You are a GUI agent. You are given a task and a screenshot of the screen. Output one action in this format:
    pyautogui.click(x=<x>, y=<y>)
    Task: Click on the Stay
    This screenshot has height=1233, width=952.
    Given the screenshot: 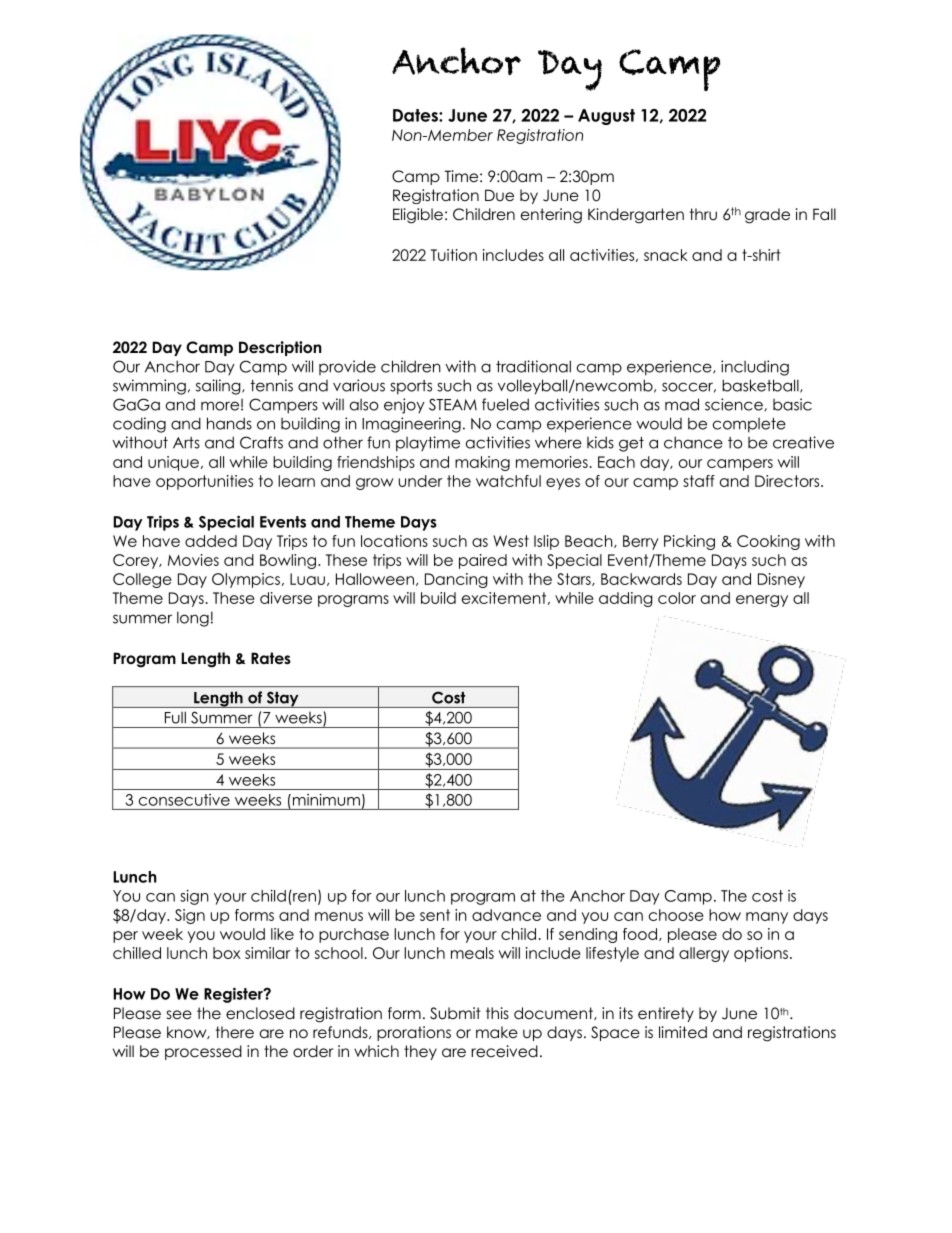 What is the action you would take?
    pyautogui.click(x=282, y=699)
